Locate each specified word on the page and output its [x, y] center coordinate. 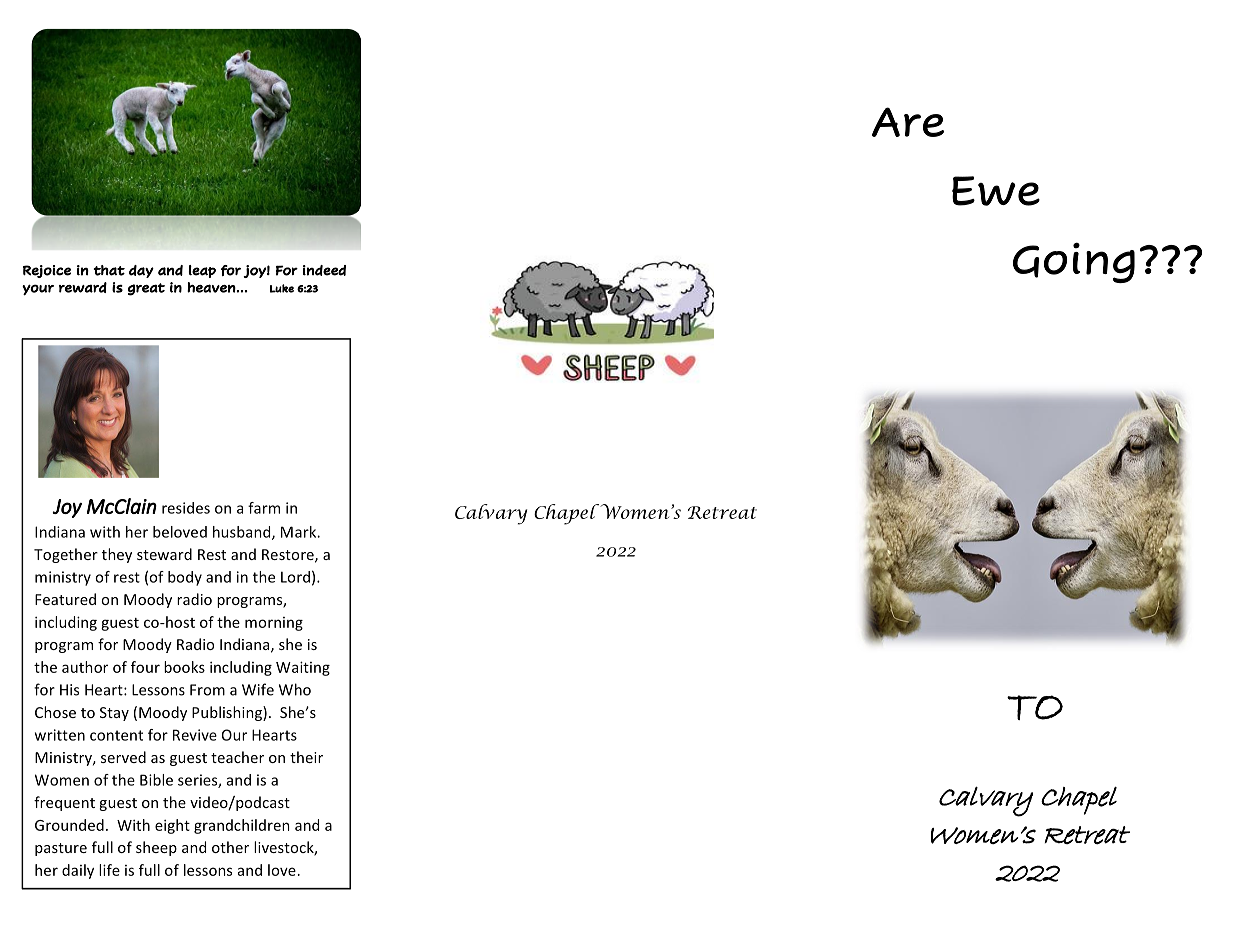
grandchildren [242, 826]
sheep [156, 848]
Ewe [996, 191]
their [306, 757]
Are [908, 122]
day [141, 271]
